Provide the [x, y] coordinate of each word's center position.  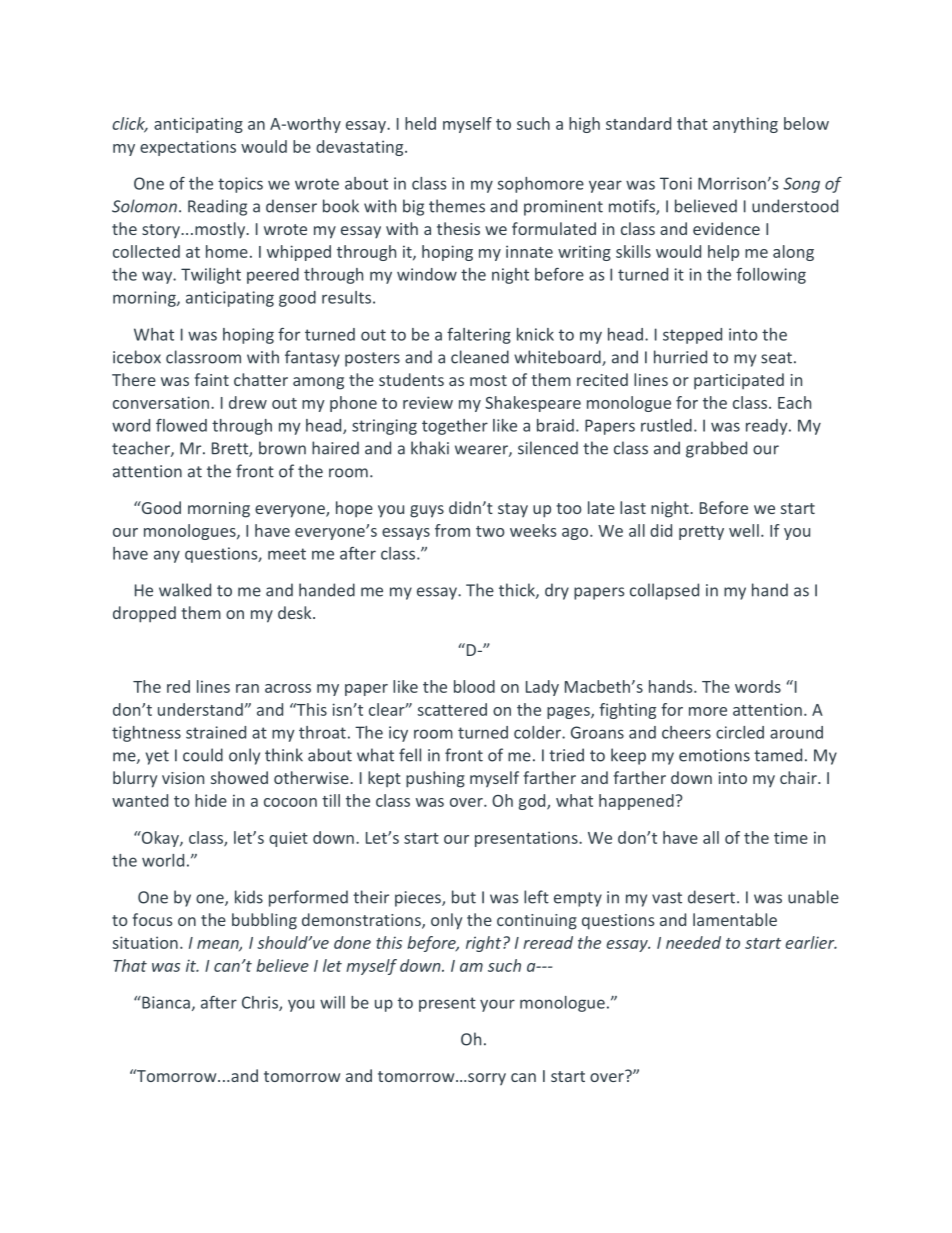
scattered [452, 709]
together [455, 427]
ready [768, 427]
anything [745, 125]
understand [200, 709]
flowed [181, 425]
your [497, 1005]
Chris [261, 1003]
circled [740, 732]
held [420, 123]
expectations [188, 148]
